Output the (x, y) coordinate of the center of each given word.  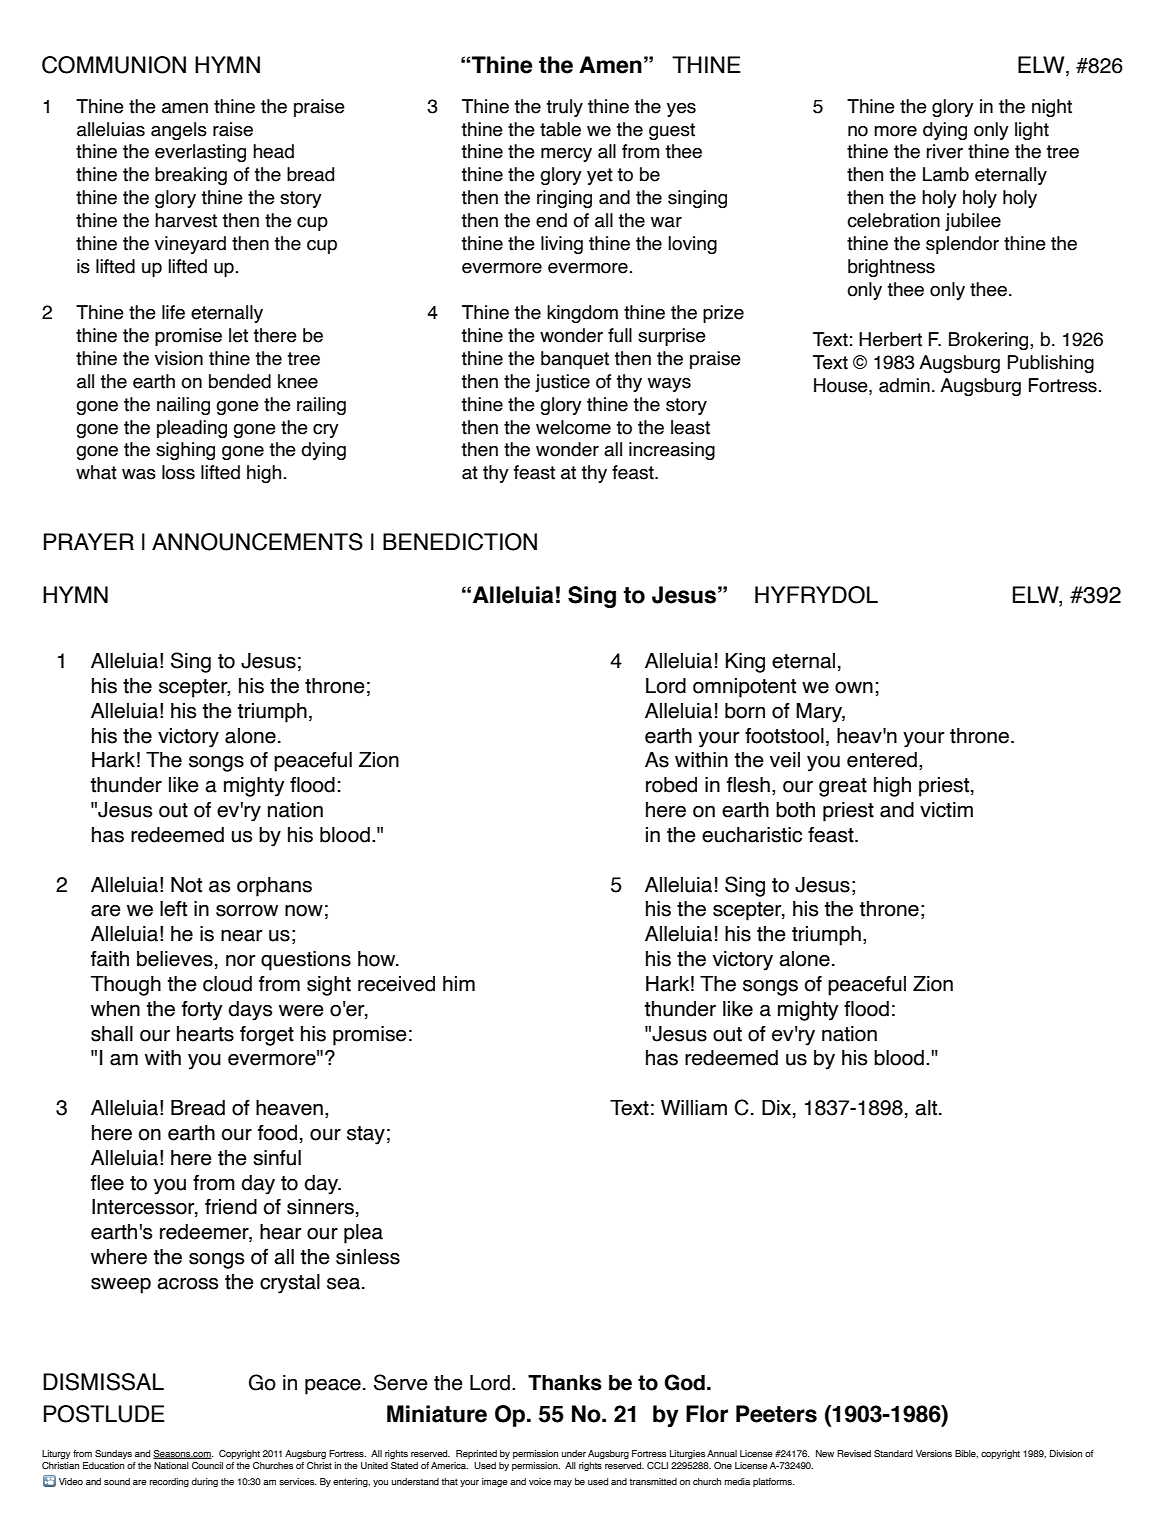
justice (562, 383)
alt (926, 1108)
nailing (183, 406)
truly (564, 108)
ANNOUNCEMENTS (257, 542)
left (173, 909)
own (854, 688)
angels (179, 131)
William (694, 1108)
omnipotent (744, 688)
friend (231, 1207)
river (945, 151)
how (378, 959)
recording (169, 1482)
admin (904, 385)
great (843, 787)
